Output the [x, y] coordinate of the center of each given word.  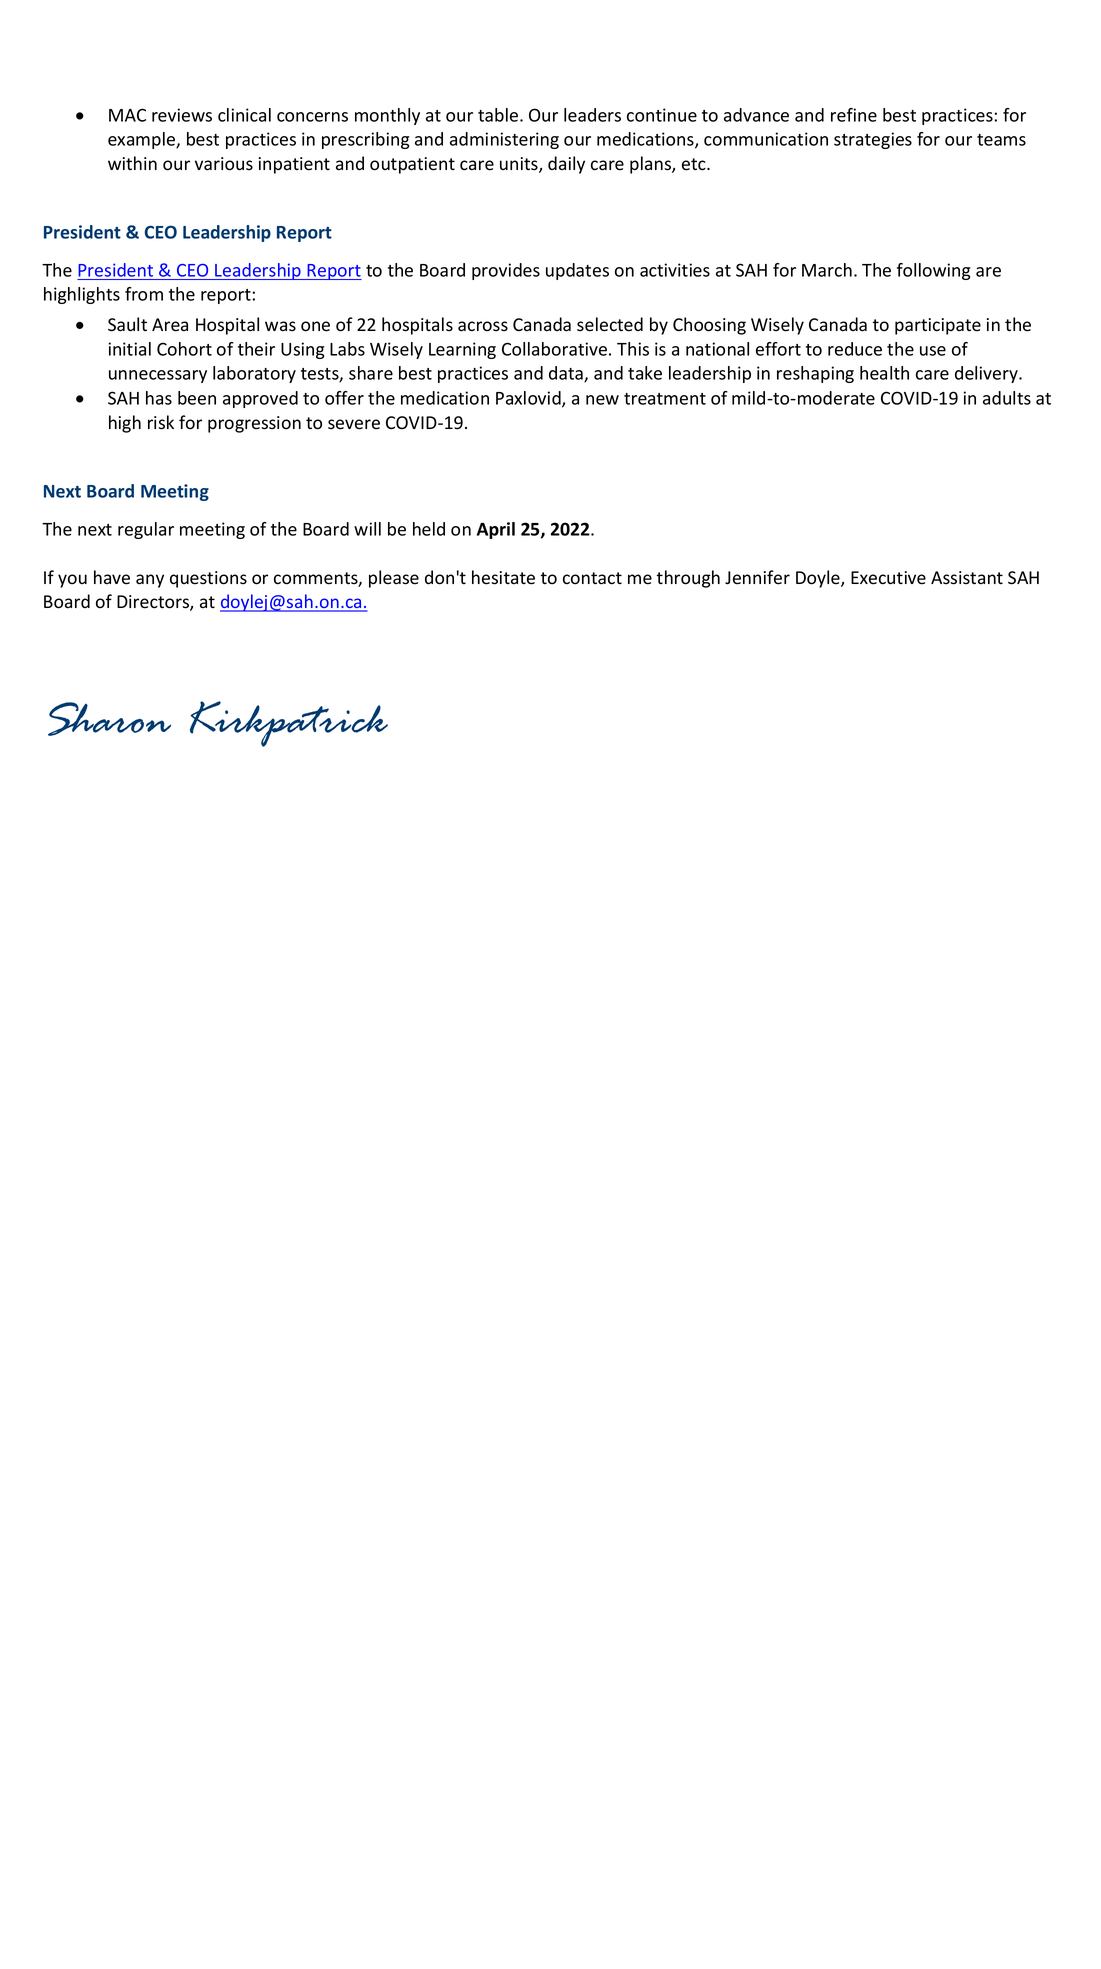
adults [1007, 398]
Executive [888, 578]
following [934, 271]
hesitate [503, 577]
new [602, 400]
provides [506, 271]
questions [208, 579]
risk [161, 422]
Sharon [109, 719]
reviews [182, 115]
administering [504, 140]
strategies [873, 140]
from [144, 294]
